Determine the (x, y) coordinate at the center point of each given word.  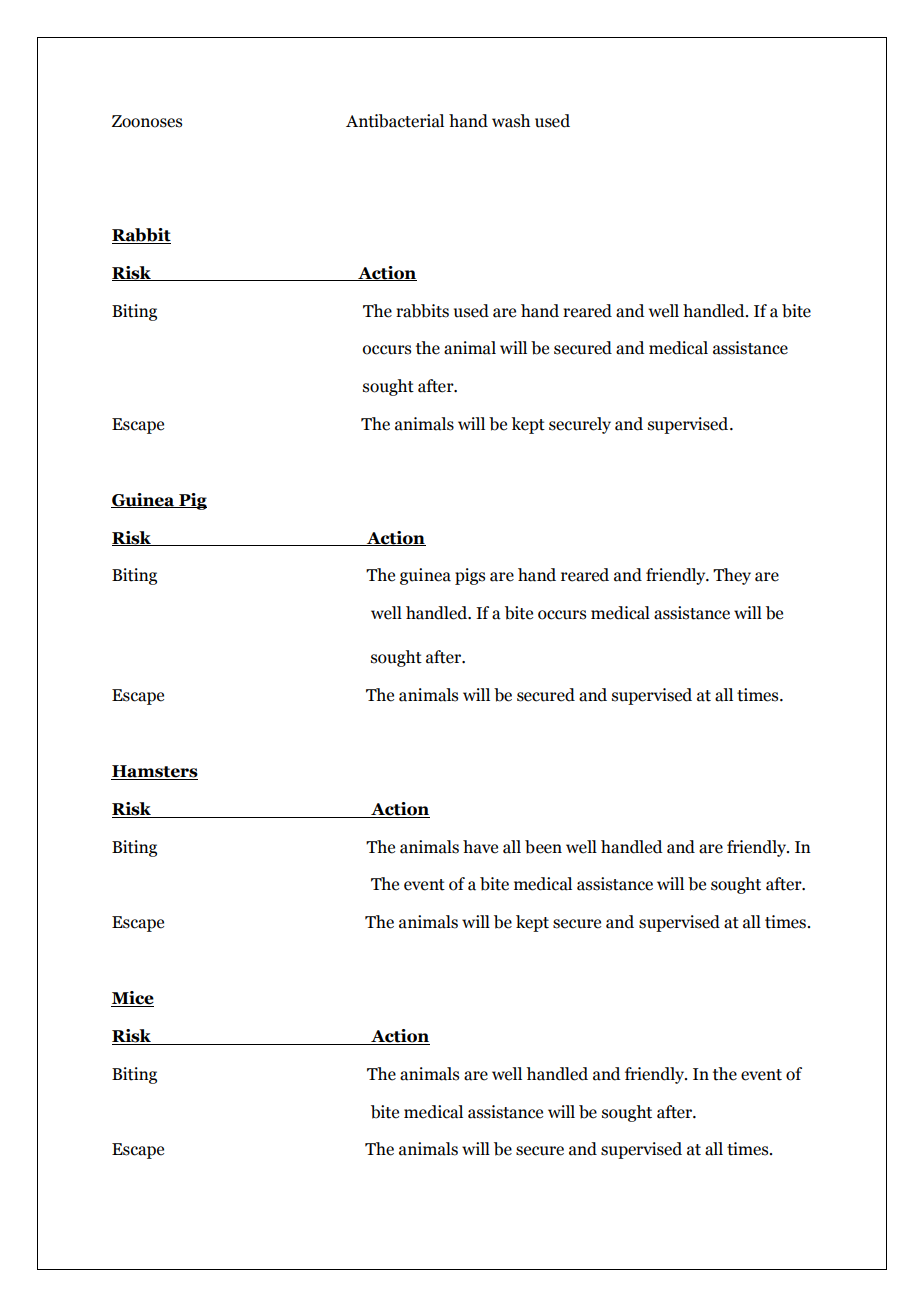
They (732, 576)
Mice (132, 999)
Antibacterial (395, 121)
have (480, 847)
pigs (470, 576)
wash (511, 121)
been (543, 847)
